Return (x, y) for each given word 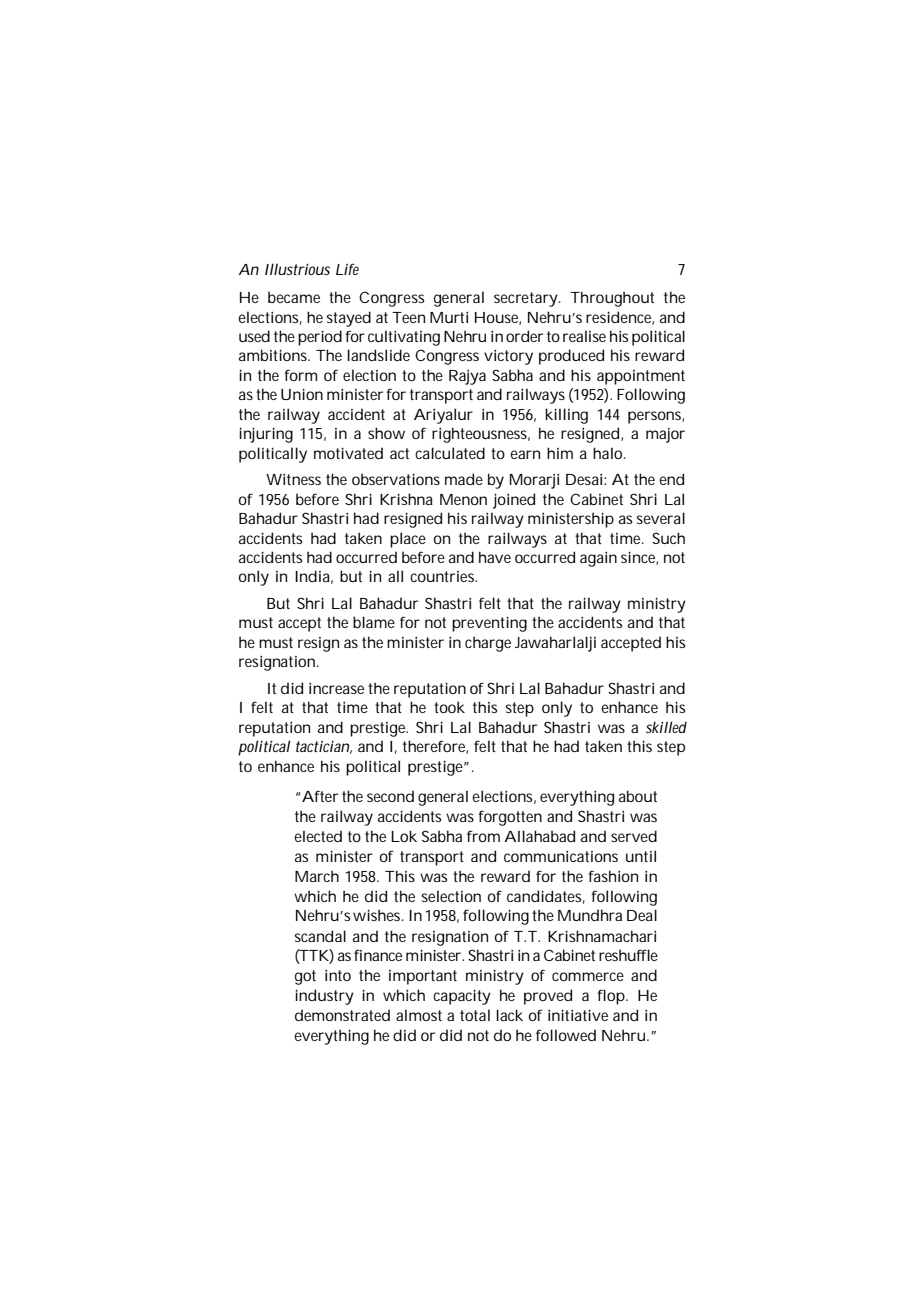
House (498, 318)
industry (324, 997)
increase (336, 688)
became (294, 297)
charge (488, 644)
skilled (666, 727)
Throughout (612, 299)
